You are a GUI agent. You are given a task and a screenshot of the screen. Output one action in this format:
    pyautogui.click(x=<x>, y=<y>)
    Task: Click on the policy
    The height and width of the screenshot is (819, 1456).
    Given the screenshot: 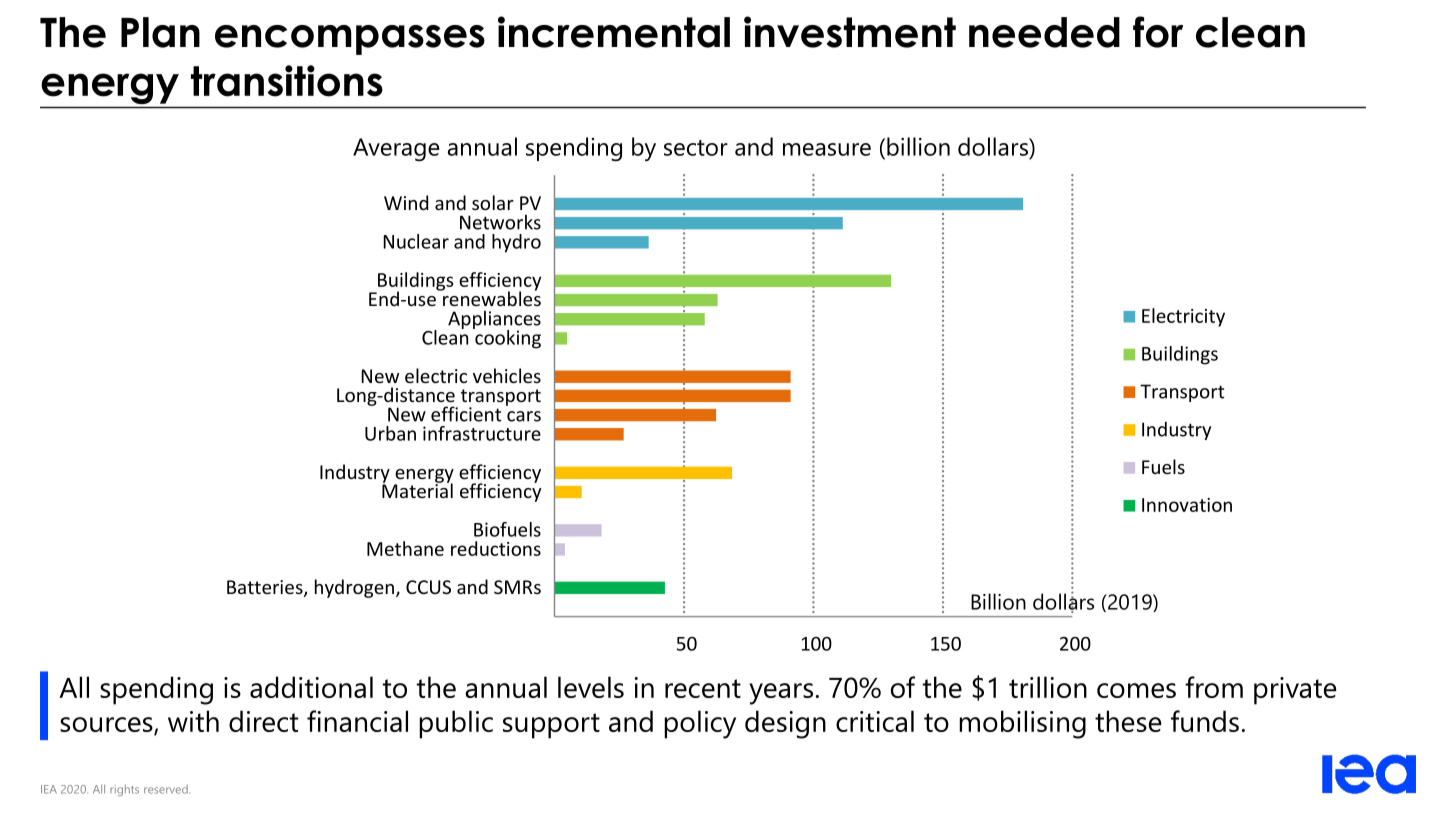 What is the action you would take?
    pyautogui.click(x=700, y=724)
